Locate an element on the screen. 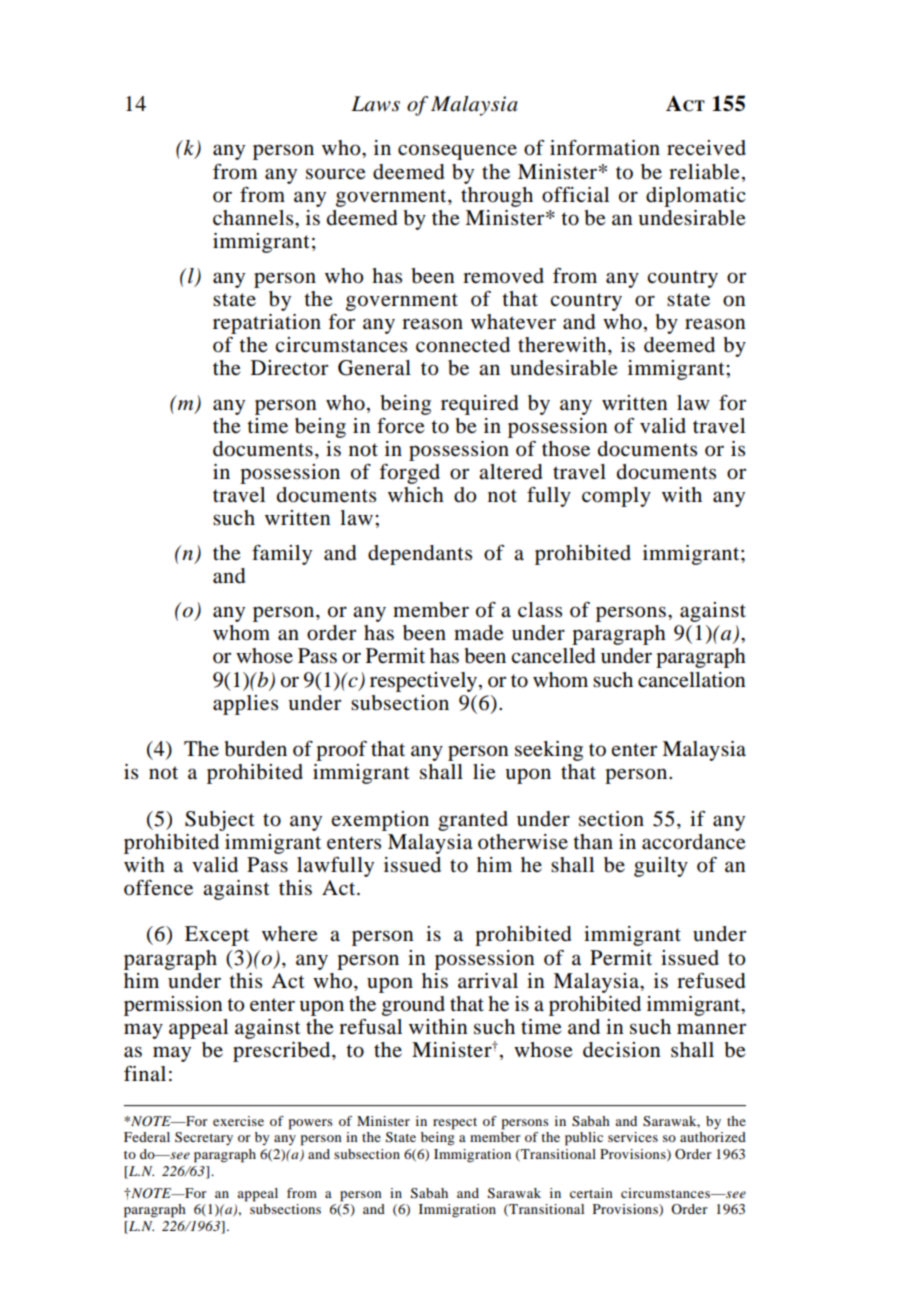 Image resolution: width=924 pixels, height=1314 pixels. consequence is located at coordinates (457, 152).
